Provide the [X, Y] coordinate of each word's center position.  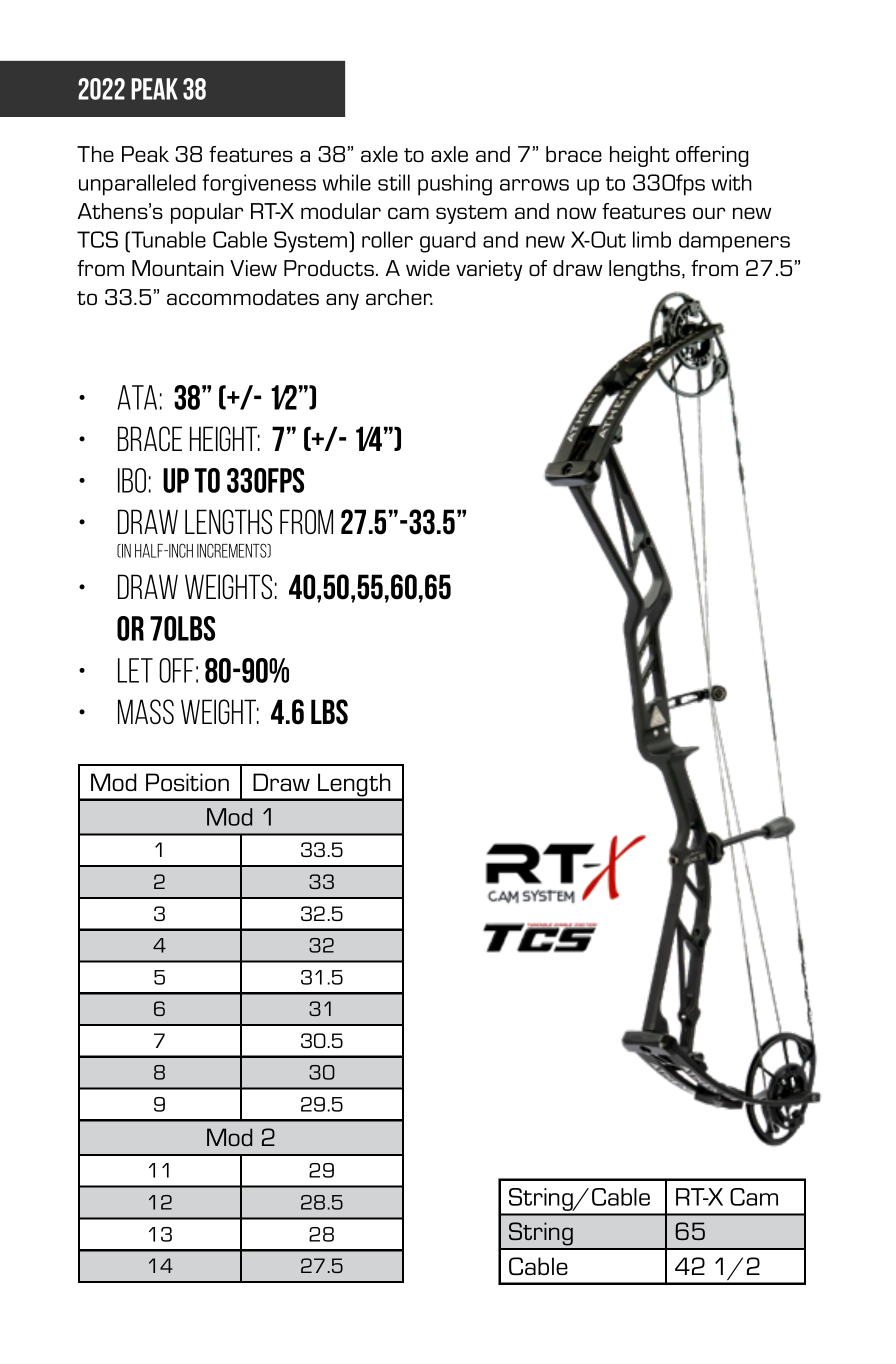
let [135, 670]
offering [712, 156]
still [394, 182]
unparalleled [137, 185]
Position [187, 782]
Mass [146, 711]
